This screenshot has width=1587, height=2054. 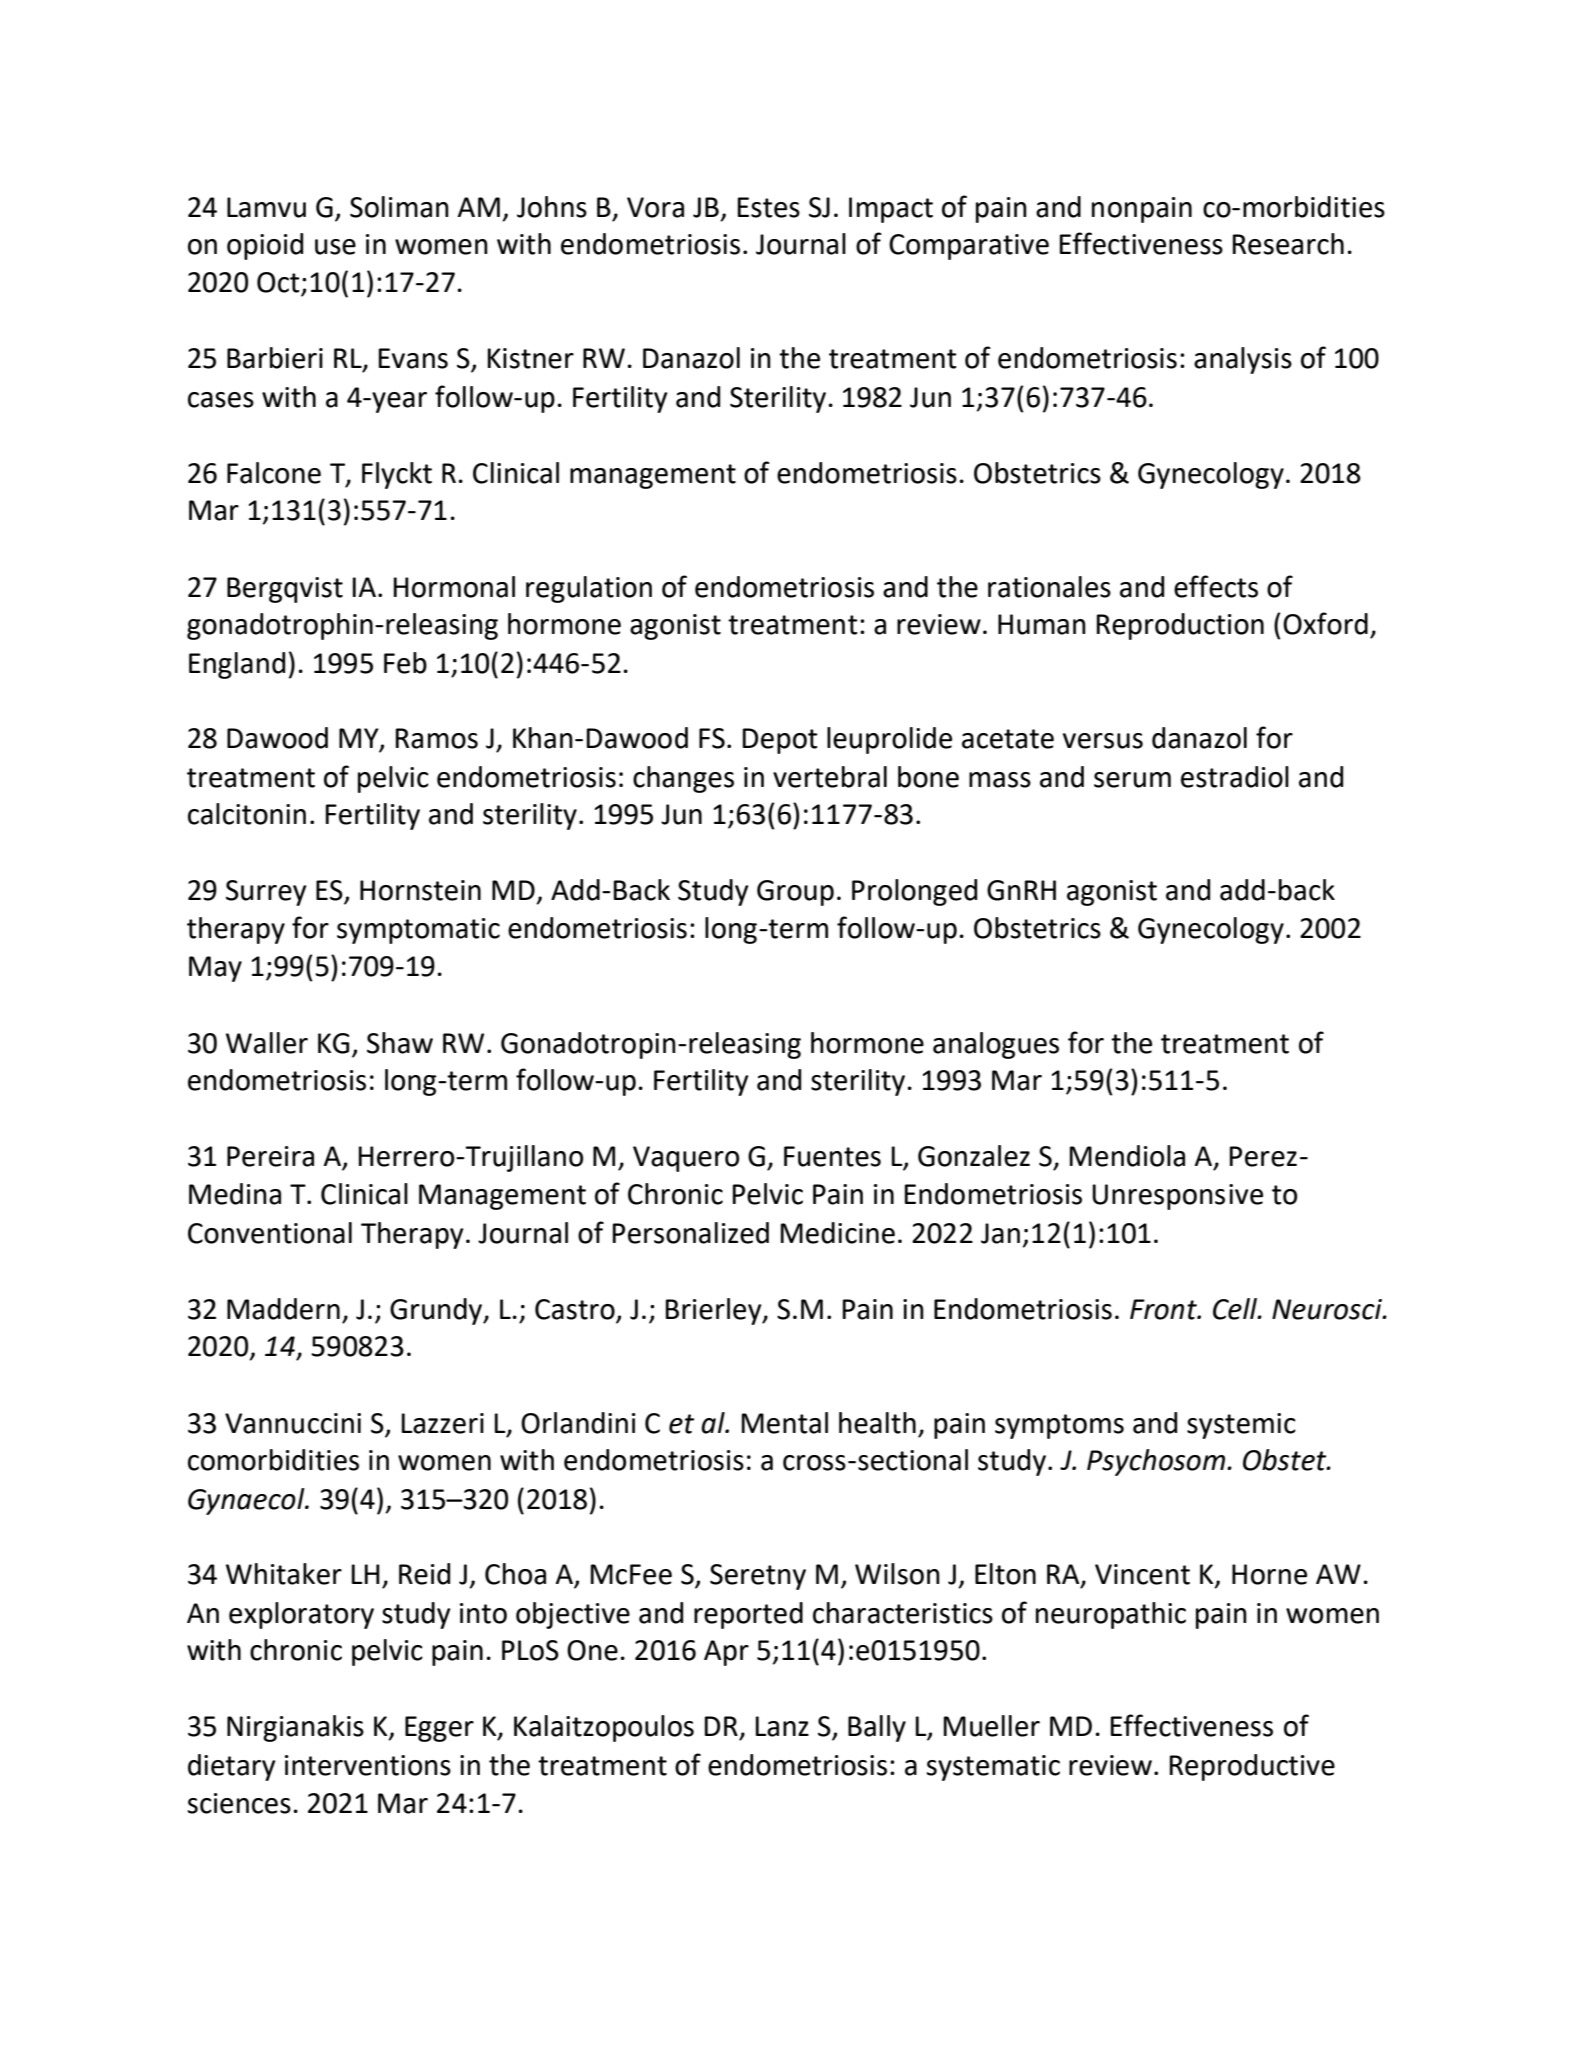 What do you see at coordinates (400, 1043) in the screenshot?
I see `Shaw` at bounding box center [400, 1043].
